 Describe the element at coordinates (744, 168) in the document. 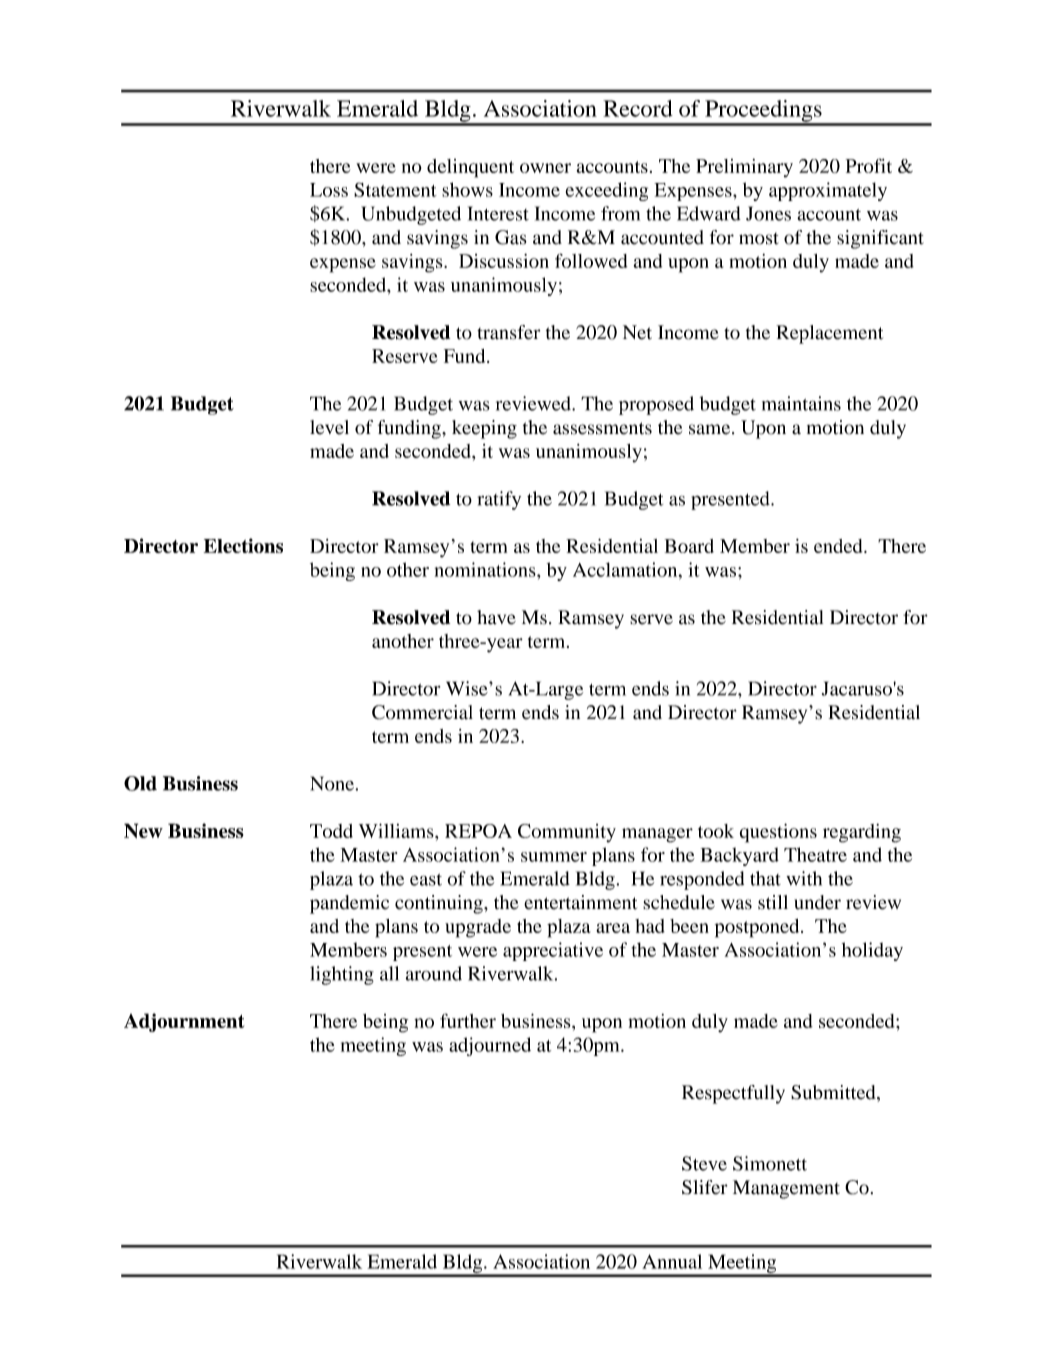

I see `Preliminary` at that location.
